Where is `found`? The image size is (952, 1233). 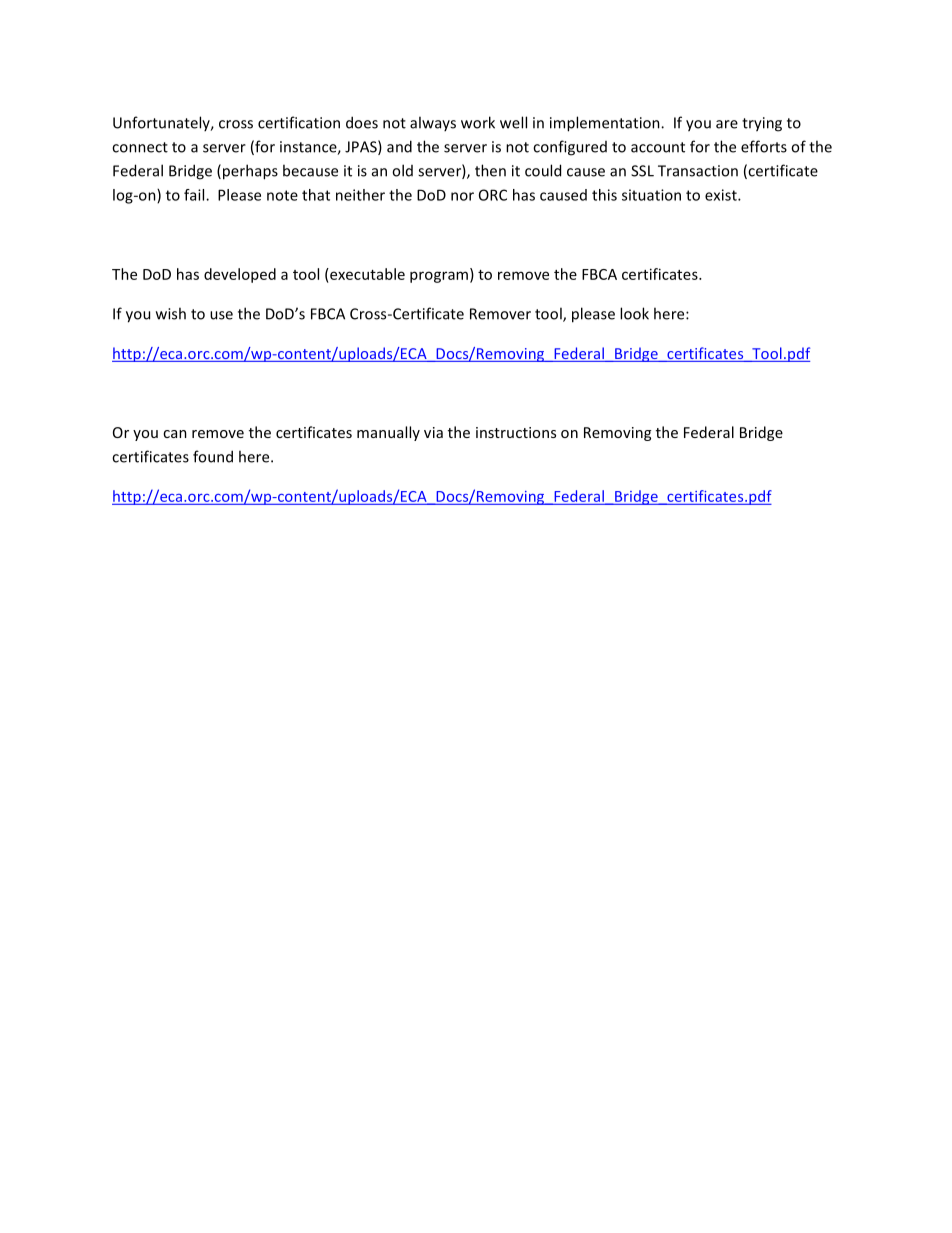
found is located at coordinates (213, 456).
